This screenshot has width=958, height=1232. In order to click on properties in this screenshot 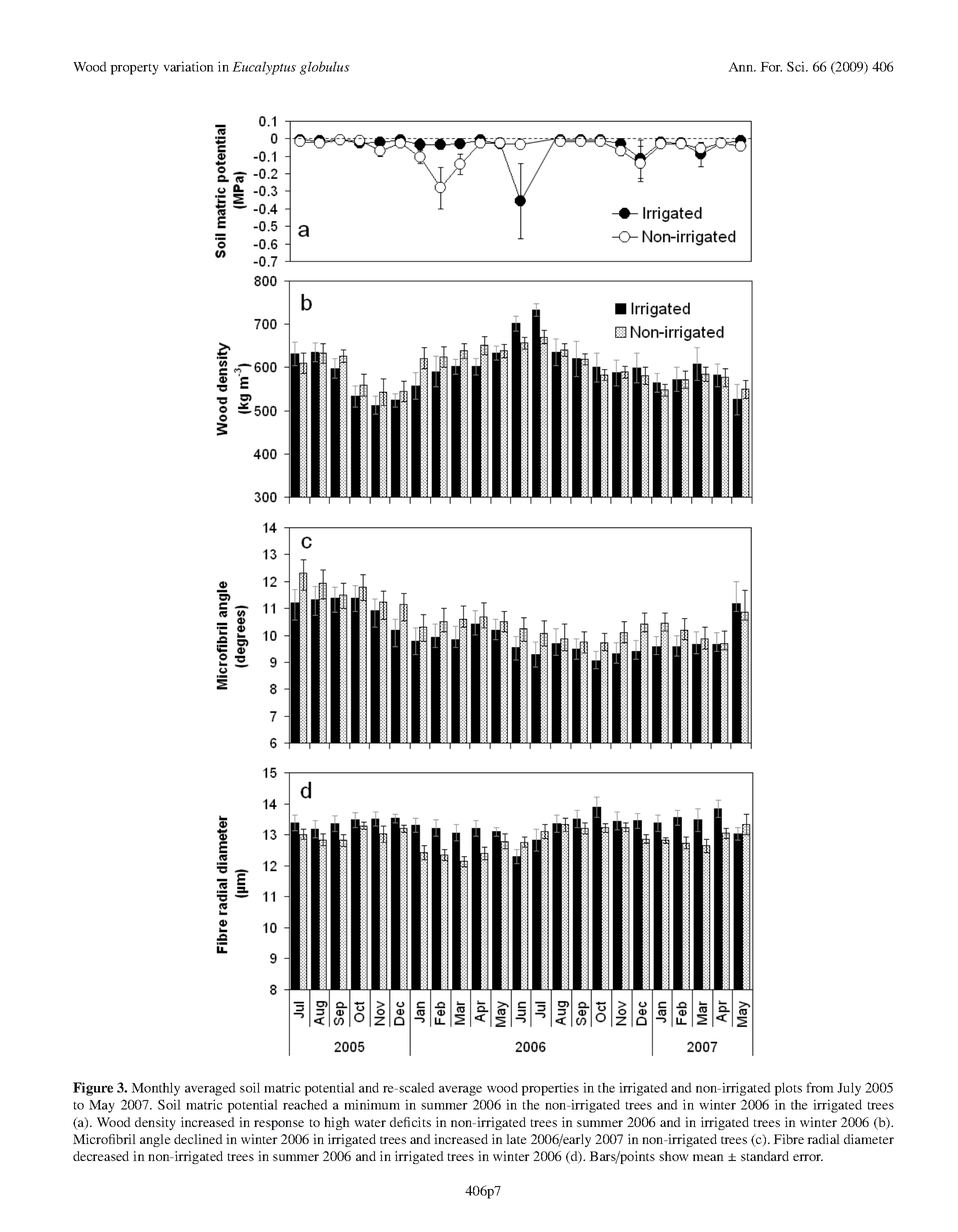, I will do `click(550, 1089)`.
